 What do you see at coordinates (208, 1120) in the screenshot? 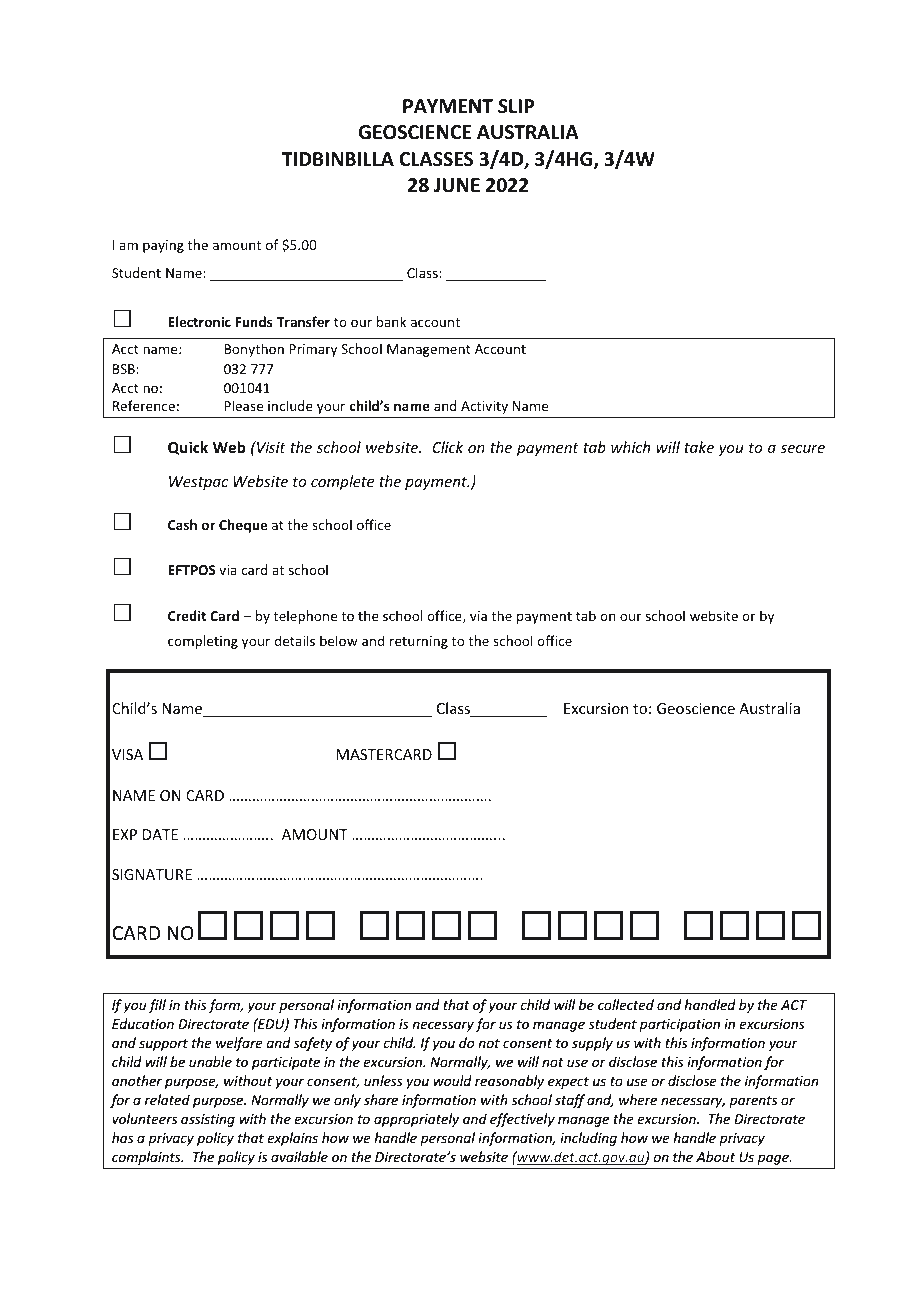
I see `assisting` at bounding box center [208, 1120].
